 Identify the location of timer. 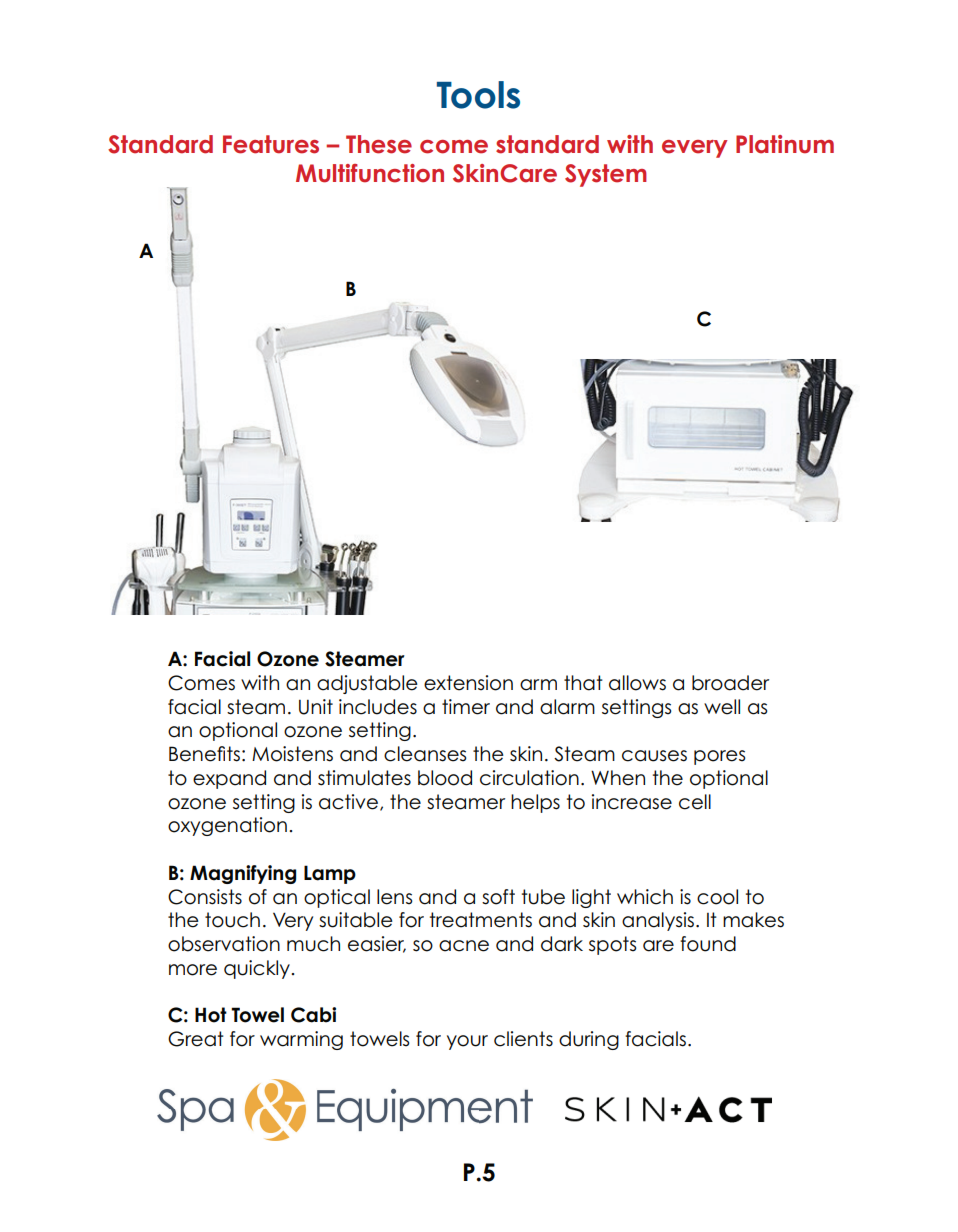
(466, 707).
